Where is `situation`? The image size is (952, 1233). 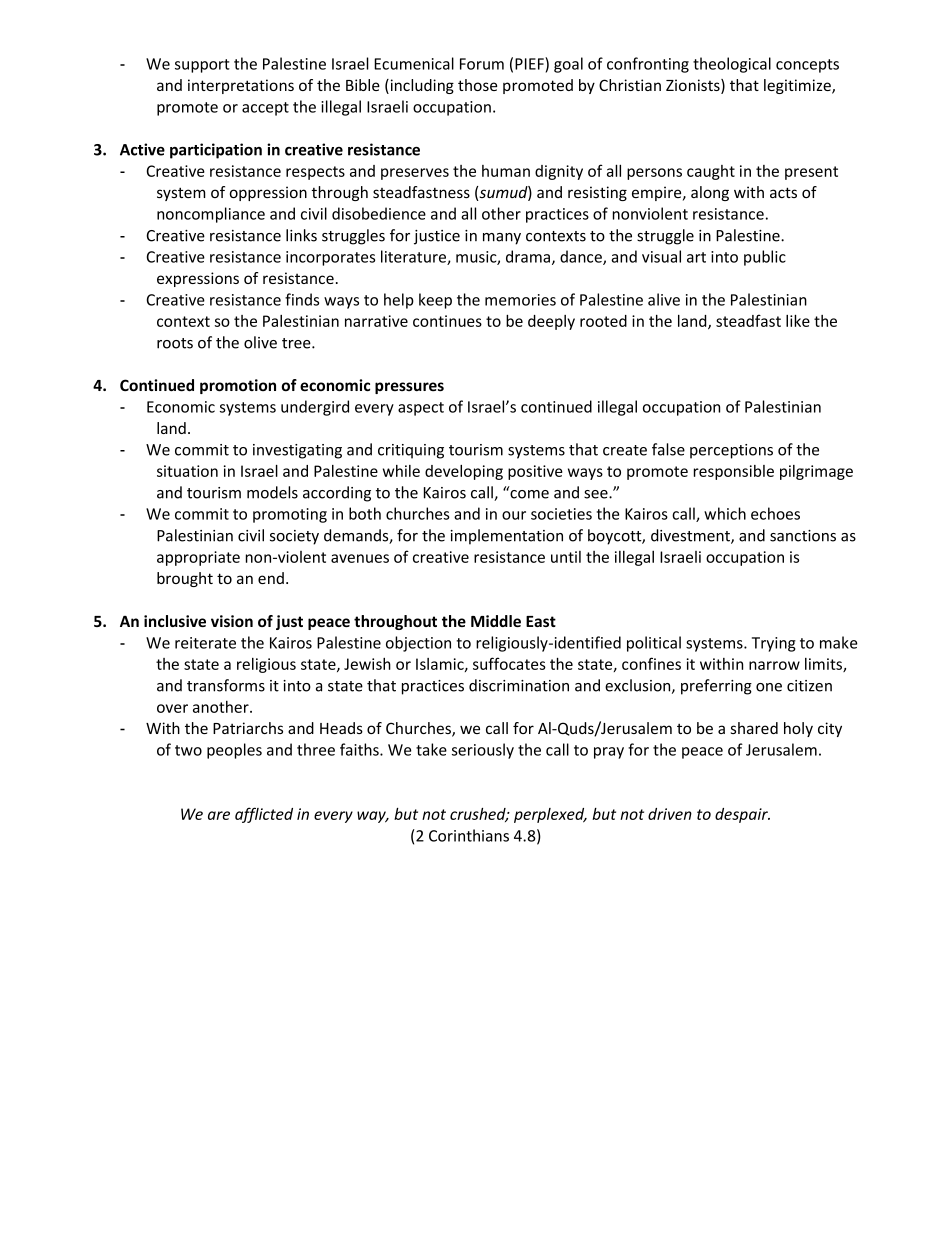
situation is located at coordinates (187, 471).
